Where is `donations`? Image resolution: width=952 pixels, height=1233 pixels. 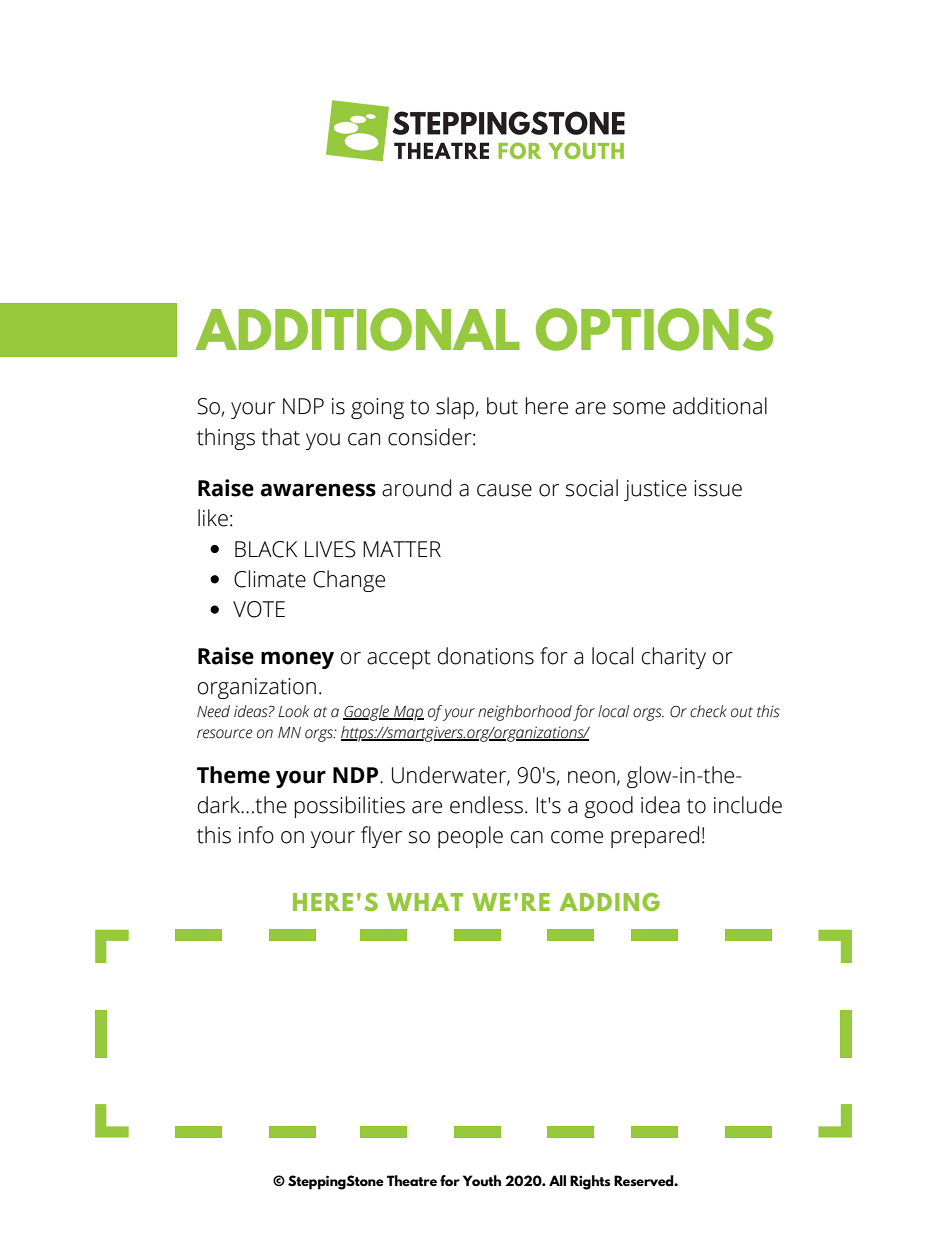
donations is located at coordinates (486, 656).
